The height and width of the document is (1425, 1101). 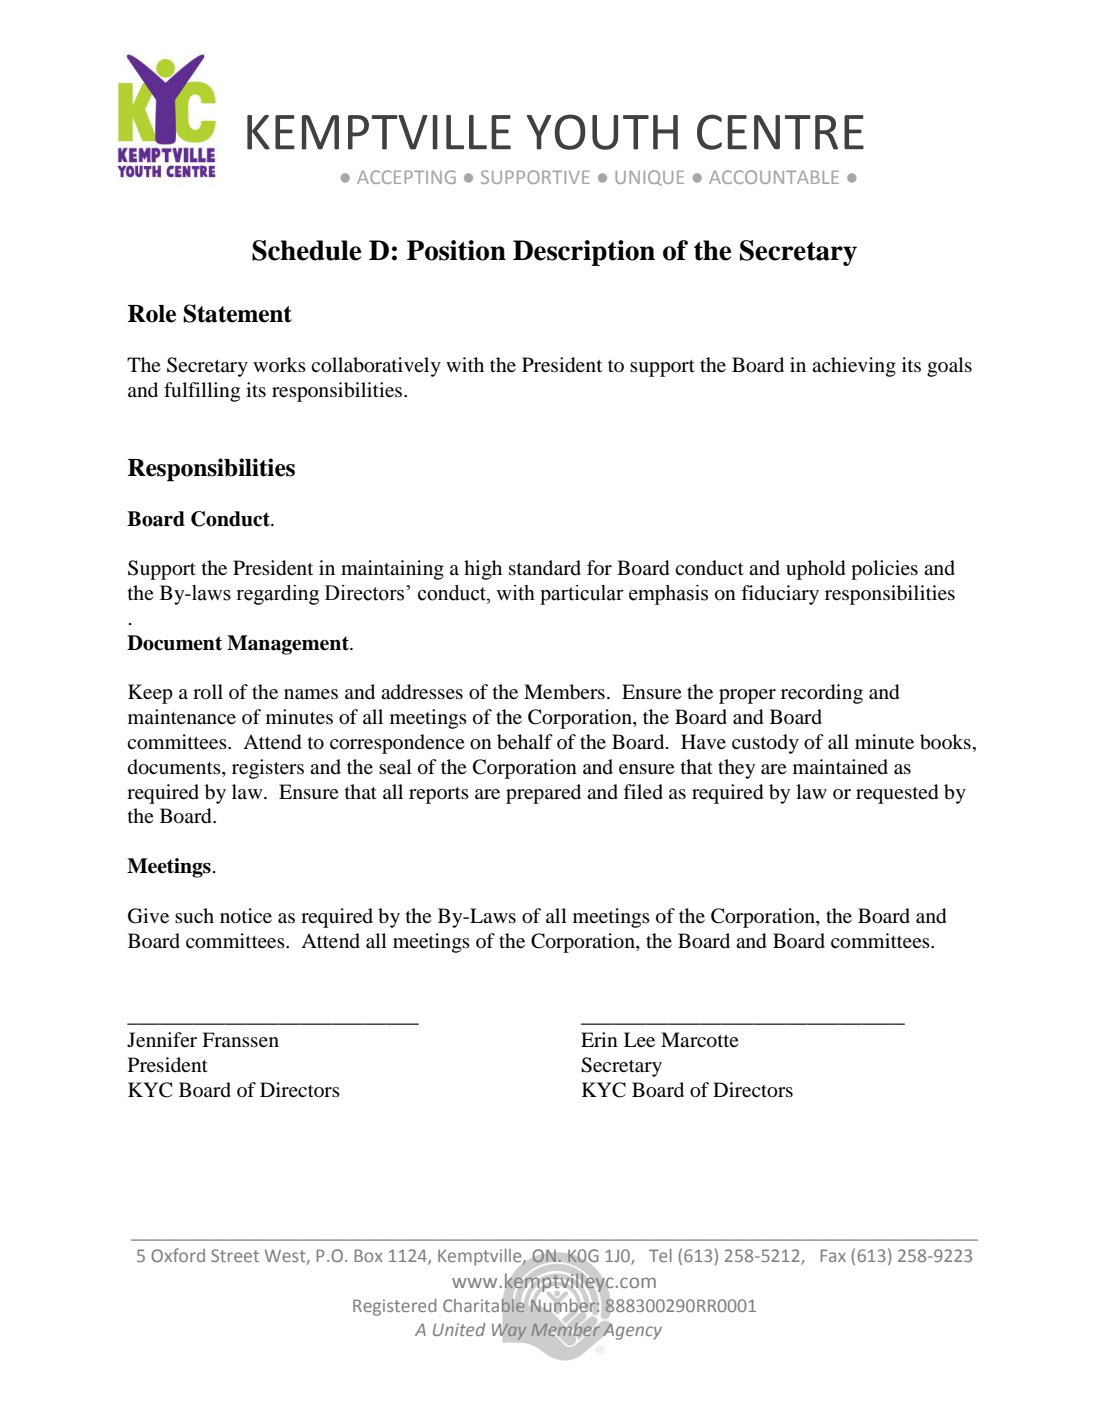 I want to click on registers, so click(x=268, y=769).
